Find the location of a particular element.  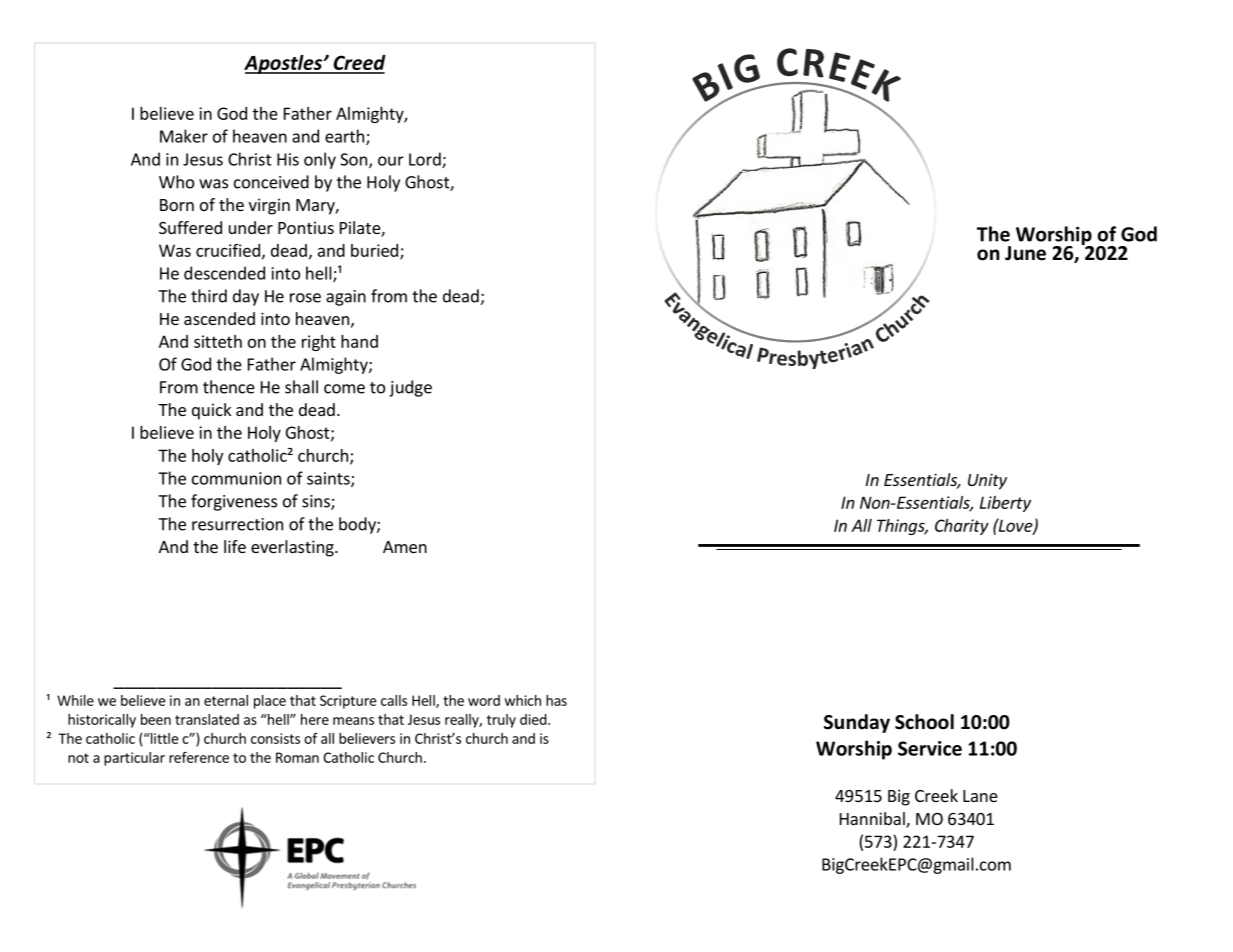

Lane is located at coordinates (980, 796).
